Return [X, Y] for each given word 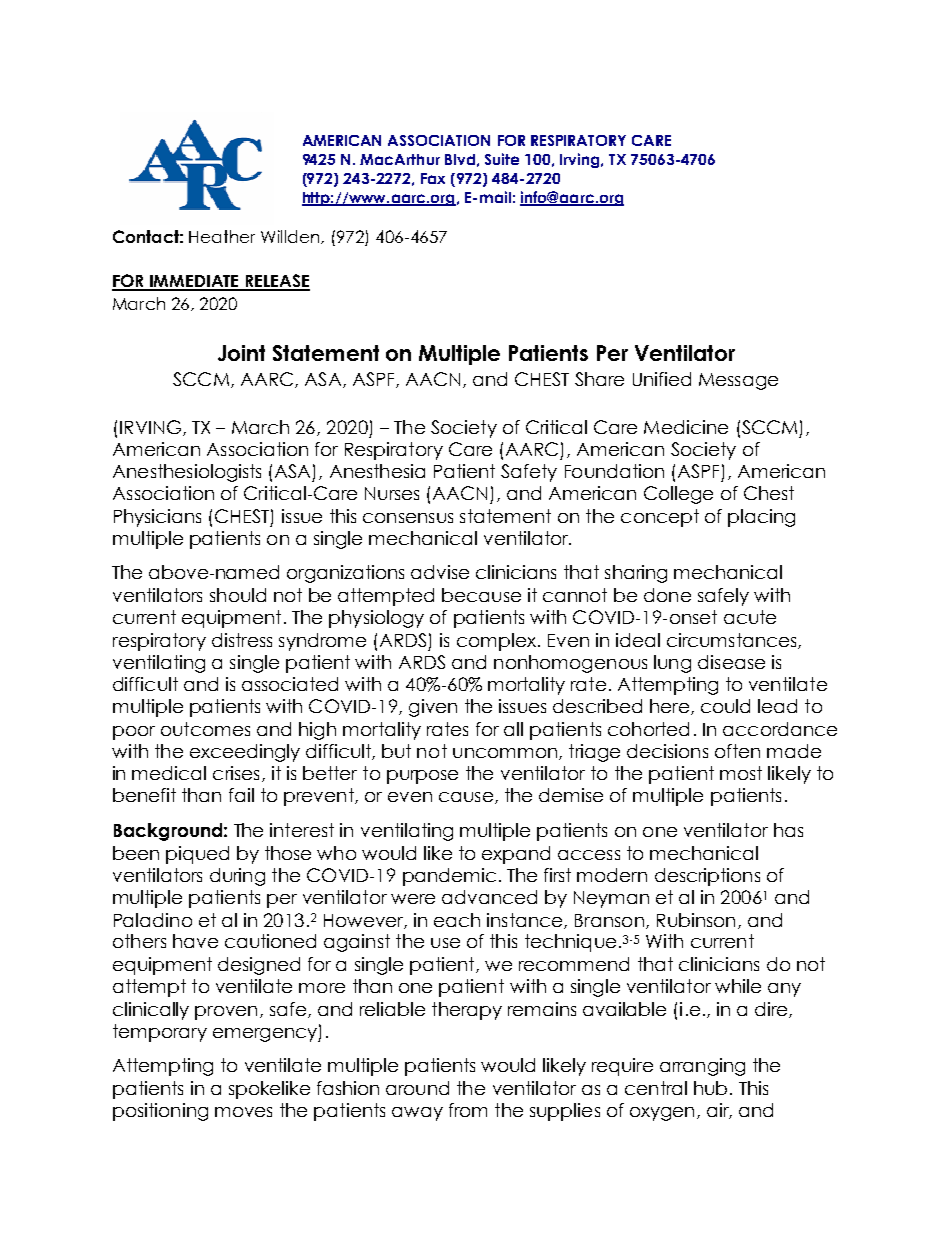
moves [243, 1112]
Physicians [157, 518]
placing [761, 518]
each [457, 920]
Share [599, 379]
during [237, 877]
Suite [502, 159]
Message [738, 381]
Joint [241, 353]
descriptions [707, 877]
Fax [433, 178]
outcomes [205, 729]
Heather [222, 236]
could [725, 706]
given [433, 708]
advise [440, 572]
